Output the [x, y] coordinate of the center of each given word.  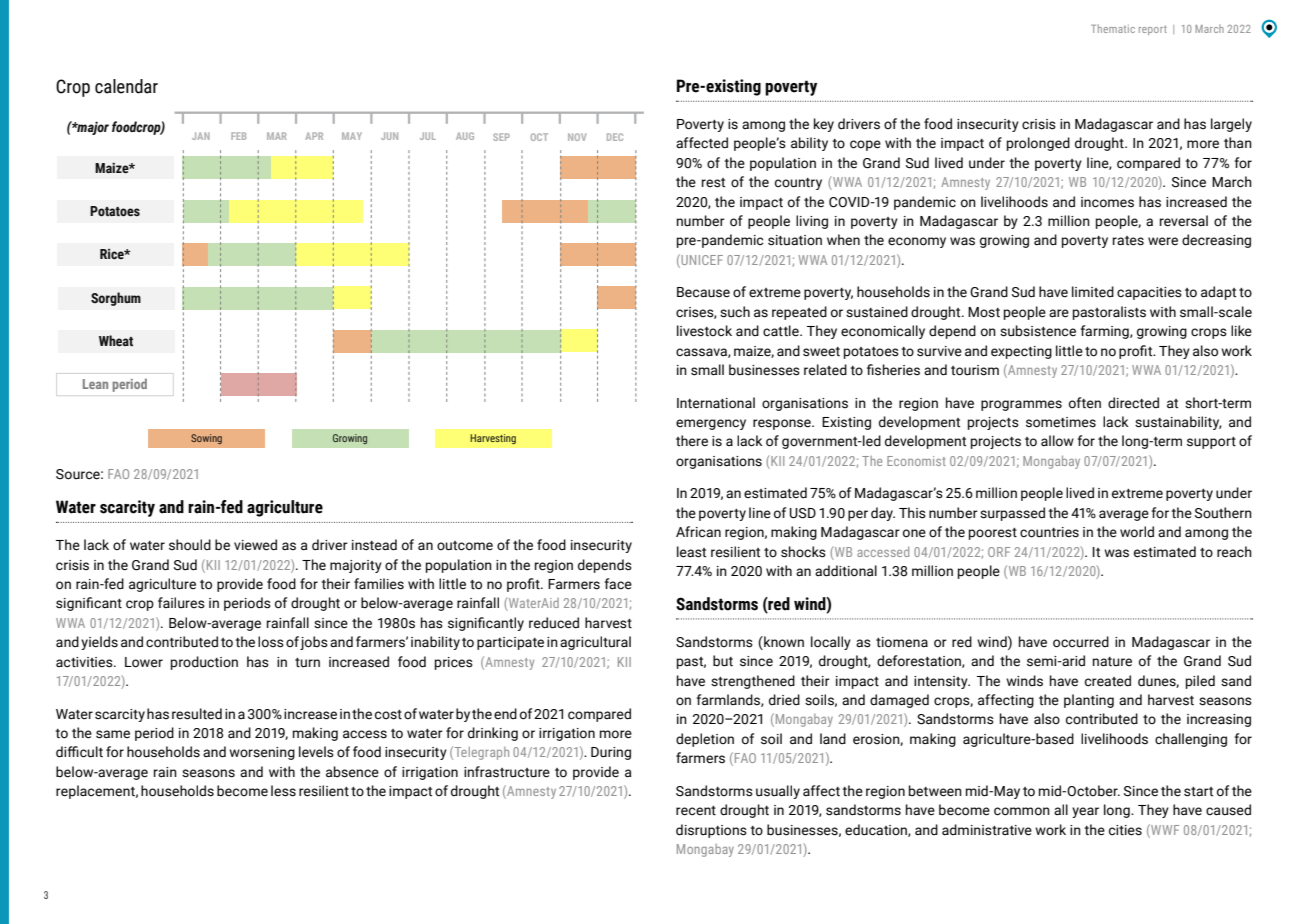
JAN [201, 136]
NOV [577, 137]
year [1085, 812]
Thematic [1113, 28]
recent [696, 811]
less [283, 791]
